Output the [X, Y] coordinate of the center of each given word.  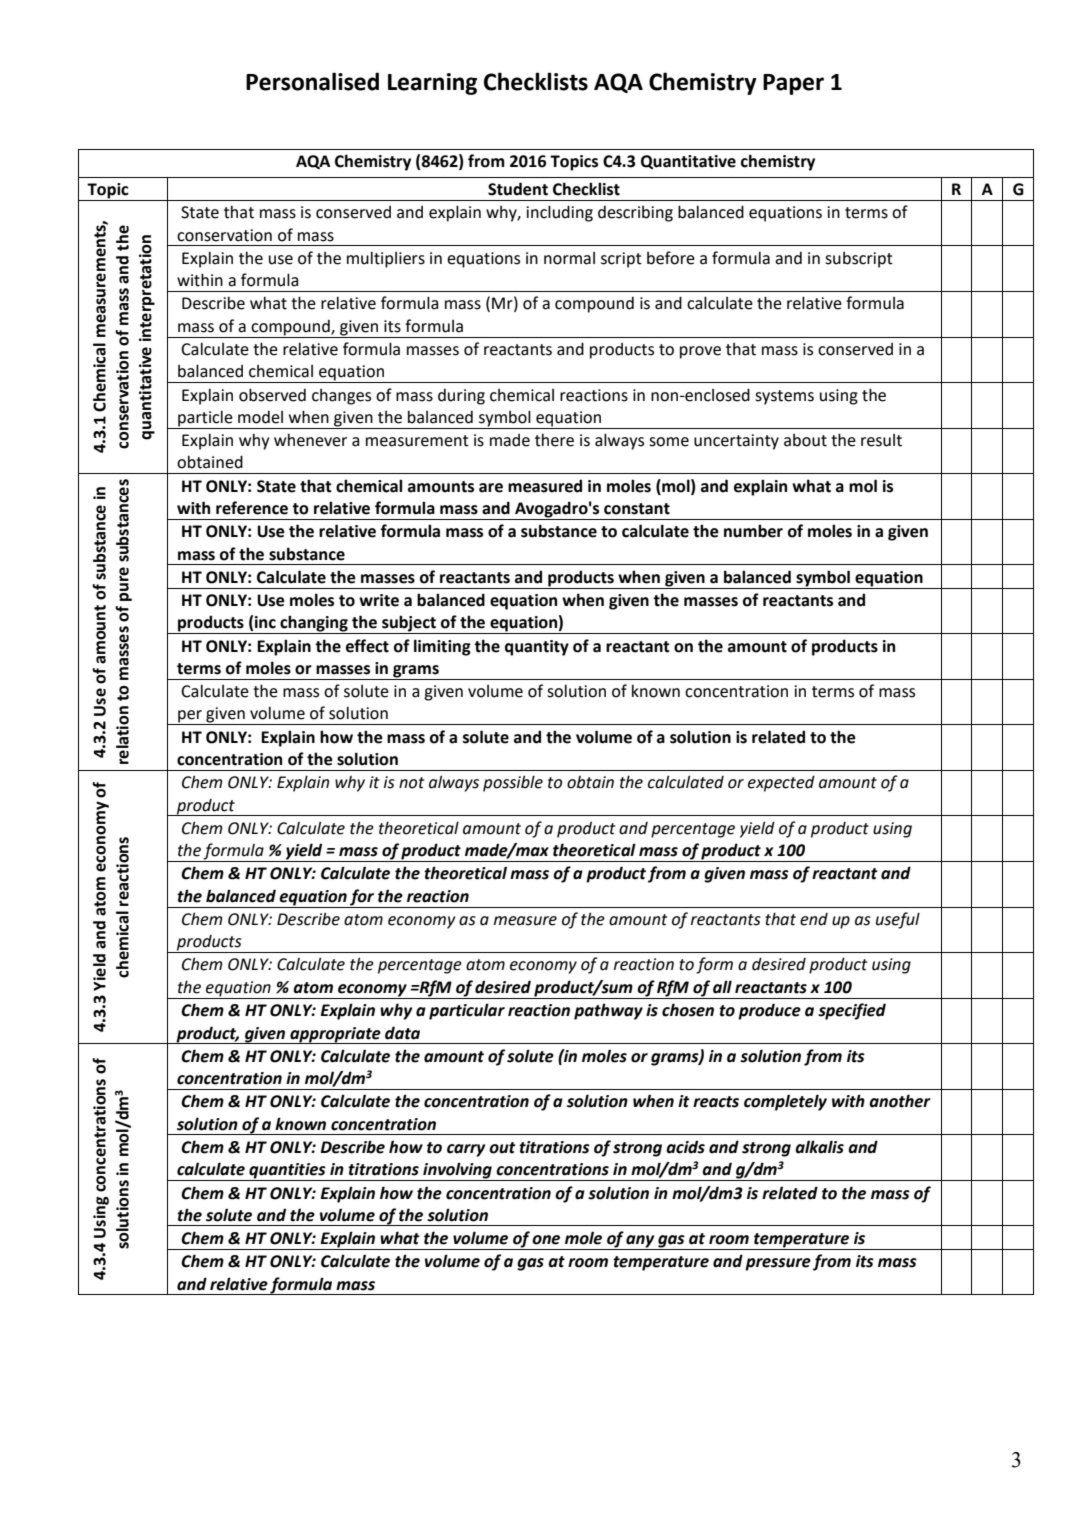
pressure [778, 1264]
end [814, 919]
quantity [537, 648]
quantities [287, 1172]
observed [272, 395]
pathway [608, 1011]
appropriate [335, 1035]
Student [518, 189]
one [546, 1240]
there [554, 440]
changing [314, 624]
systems [784, 397]
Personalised [312, 81]
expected [781, 783]
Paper [793, 84]
